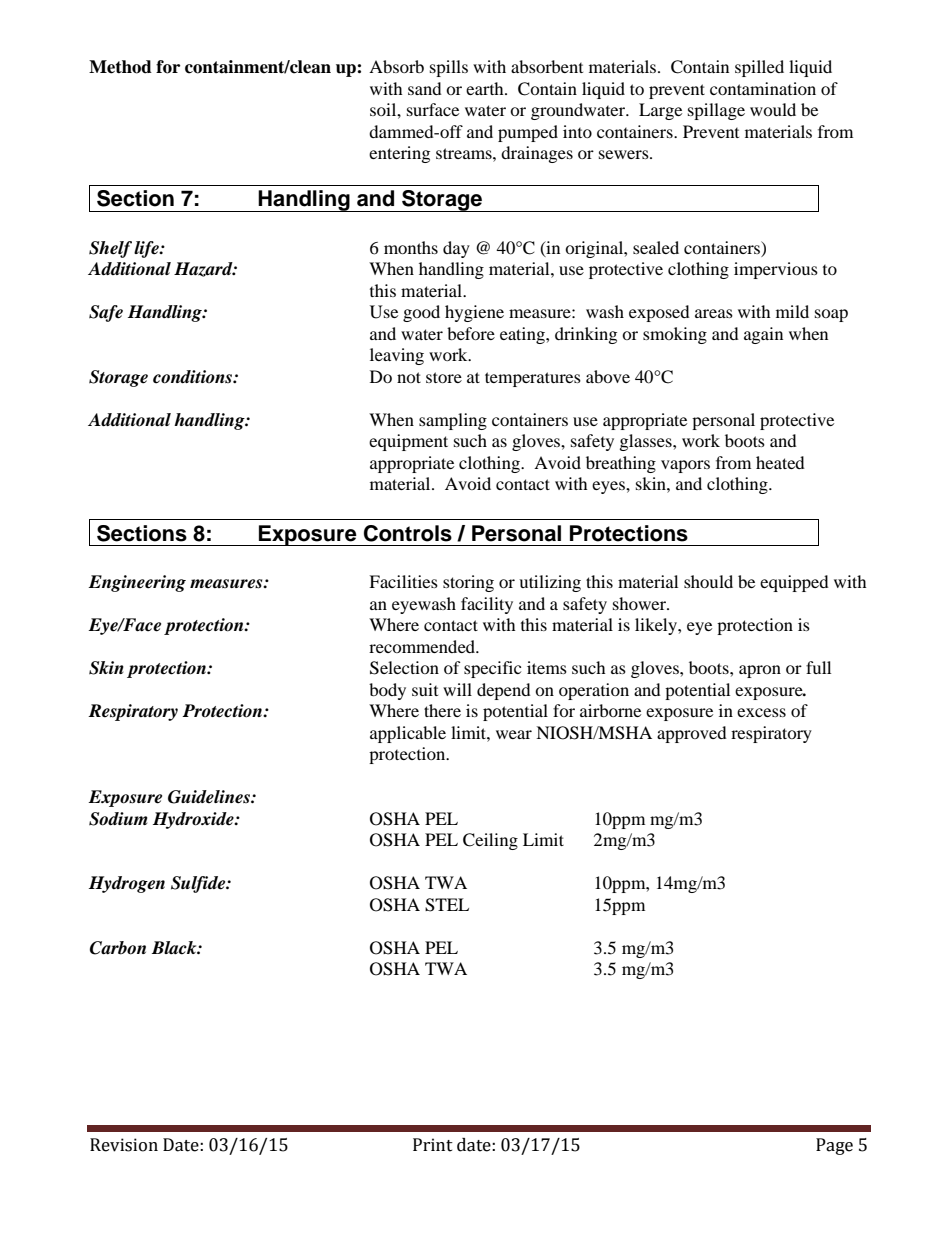  What do you see at coordinates (780, 462) in the screenshot?
I see `heated` at bounding box center [780, 462].
